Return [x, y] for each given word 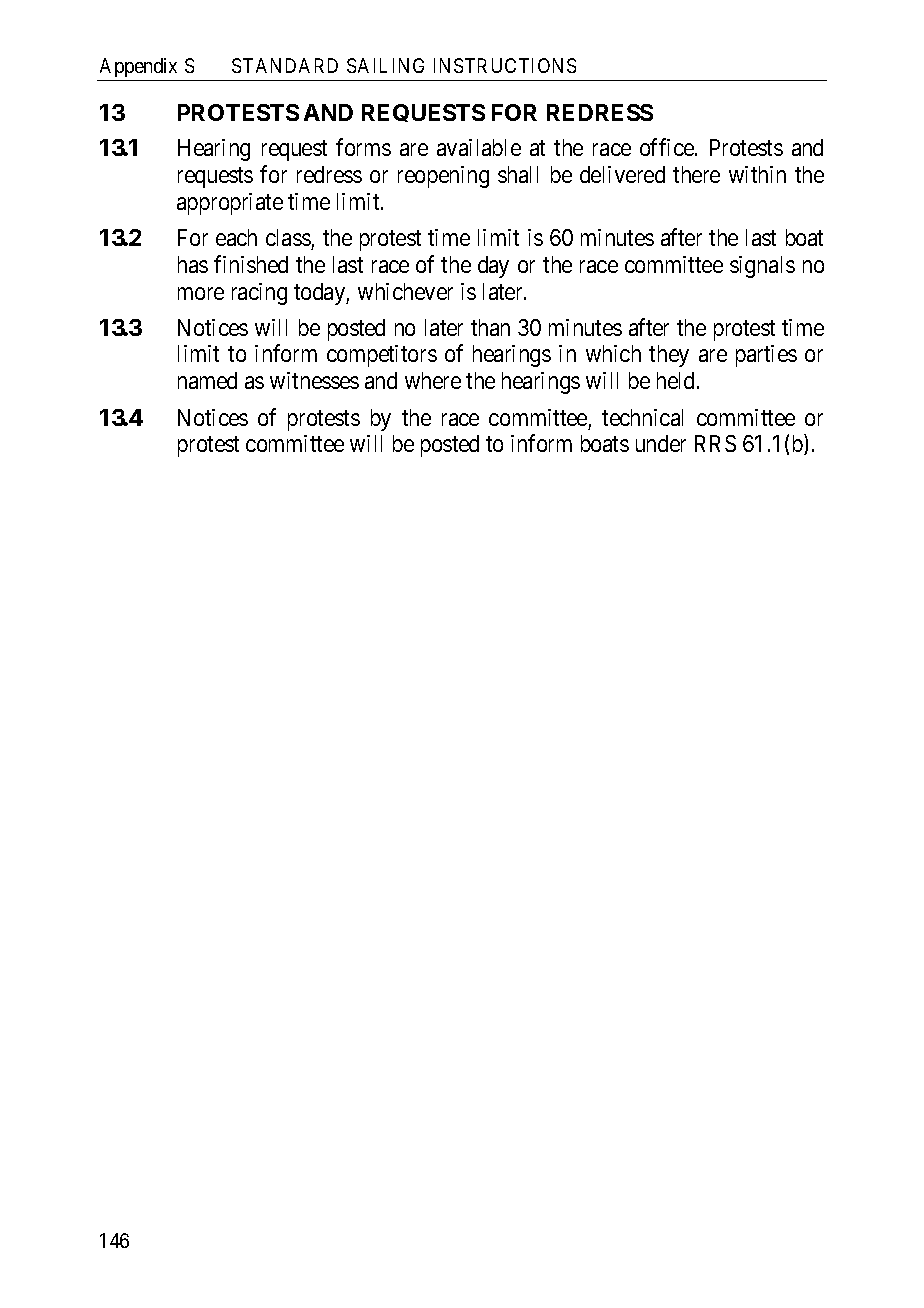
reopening [443, 177]
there [696, 174]
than [490, 327]
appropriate [230, 204]
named [207, 380]
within [757, 174]
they [669, 356]
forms [363, 147]
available [479, 147]
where [433, 380]
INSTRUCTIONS [505, 65]
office [668, 147]
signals [762, 267]
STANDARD [285, 65]
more [201, 293]
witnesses [314, 380]
